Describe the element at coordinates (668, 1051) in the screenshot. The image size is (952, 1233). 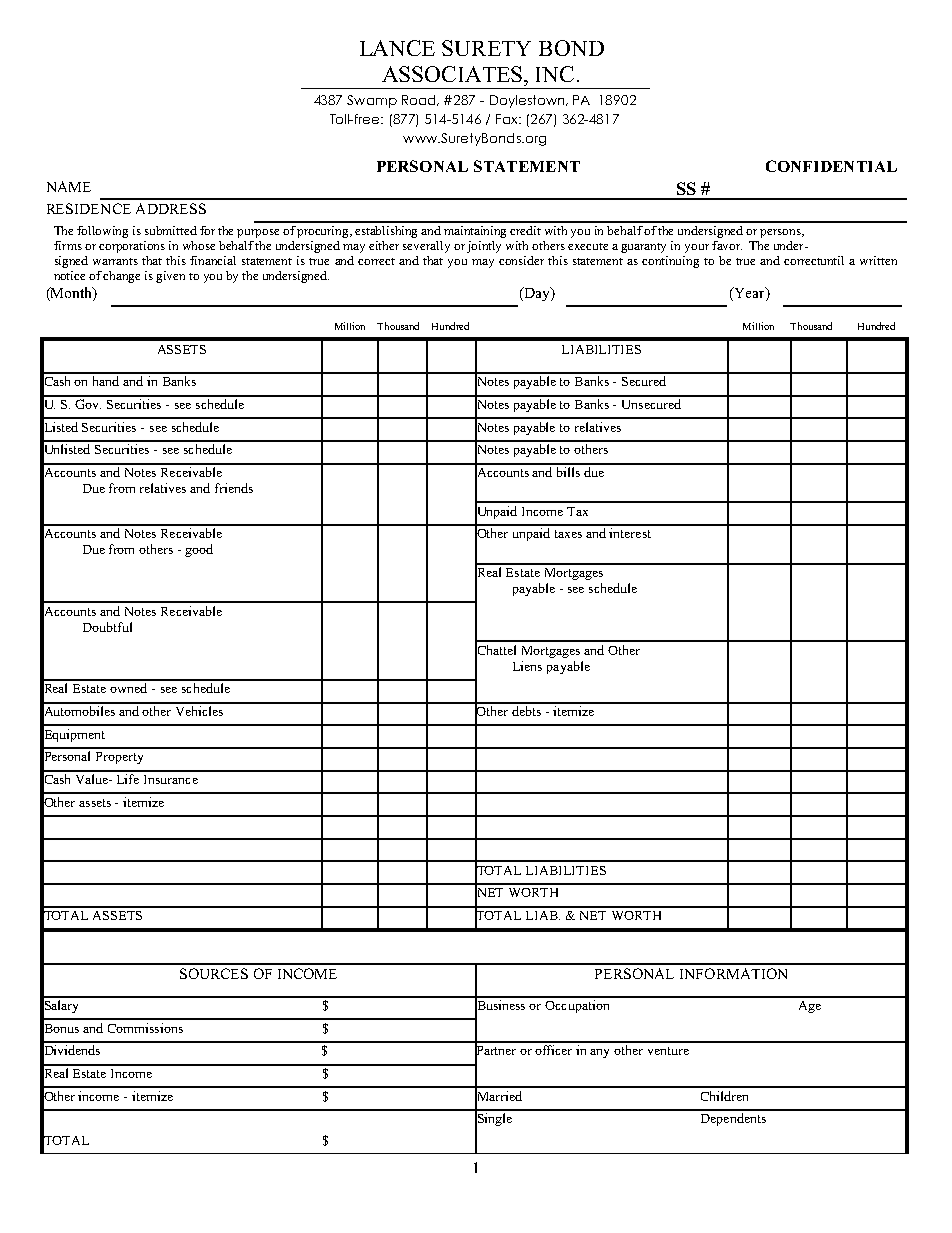
I see `venture` at that location.
